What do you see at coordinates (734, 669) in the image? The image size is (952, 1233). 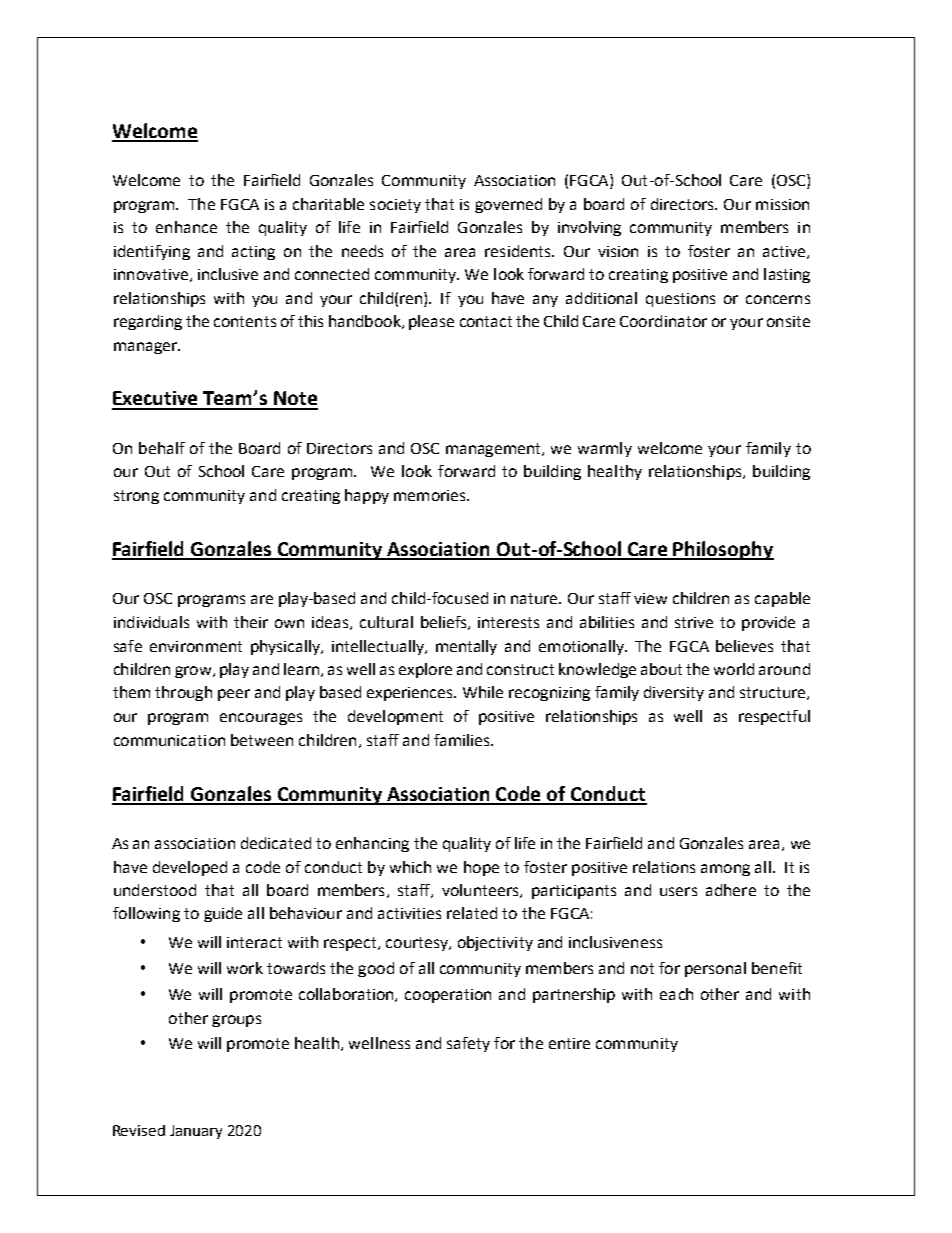 I see `world` at bounding box center [734, 669].
